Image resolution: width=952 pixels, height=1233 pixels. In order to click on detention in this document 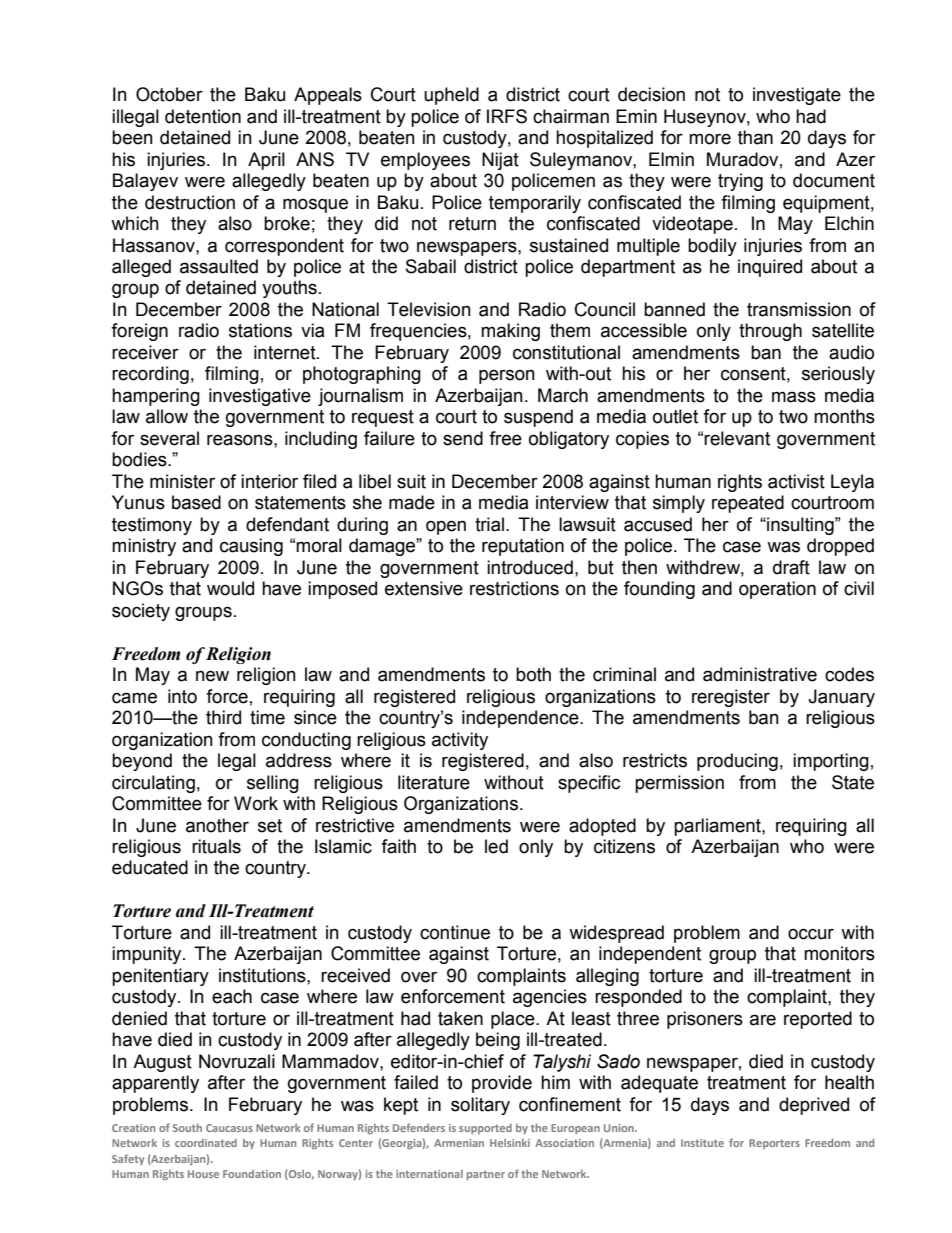, I will do `click(203, 116)`.
